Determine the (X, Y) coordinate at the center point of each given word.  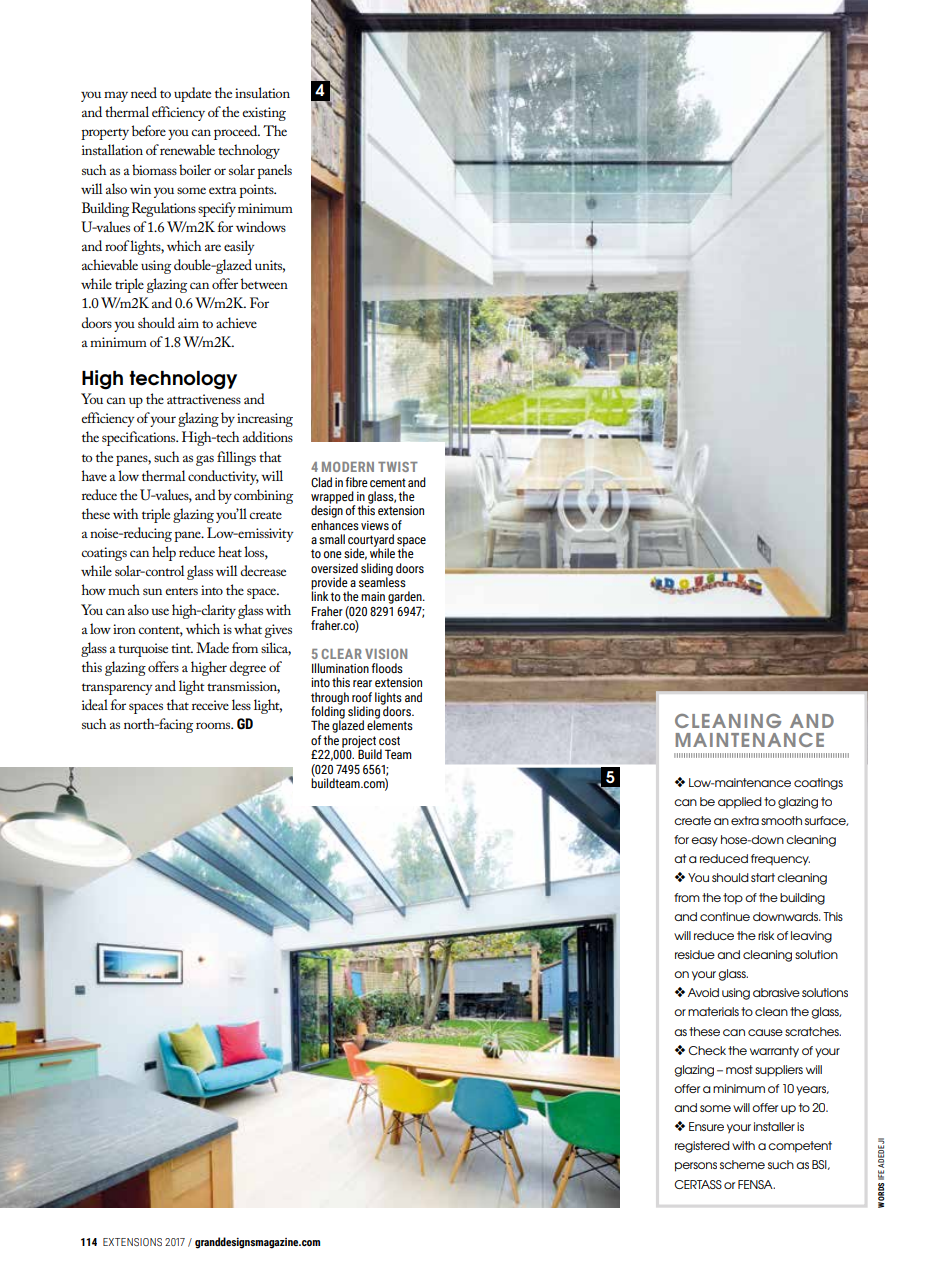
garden (406, 597)
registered (702, 1147)
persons (696, 1167)
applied (740, 803)
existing (264, 114)
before (149, 130)
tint (182, 648)
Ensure (706, 1126)
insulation (262, 92)
